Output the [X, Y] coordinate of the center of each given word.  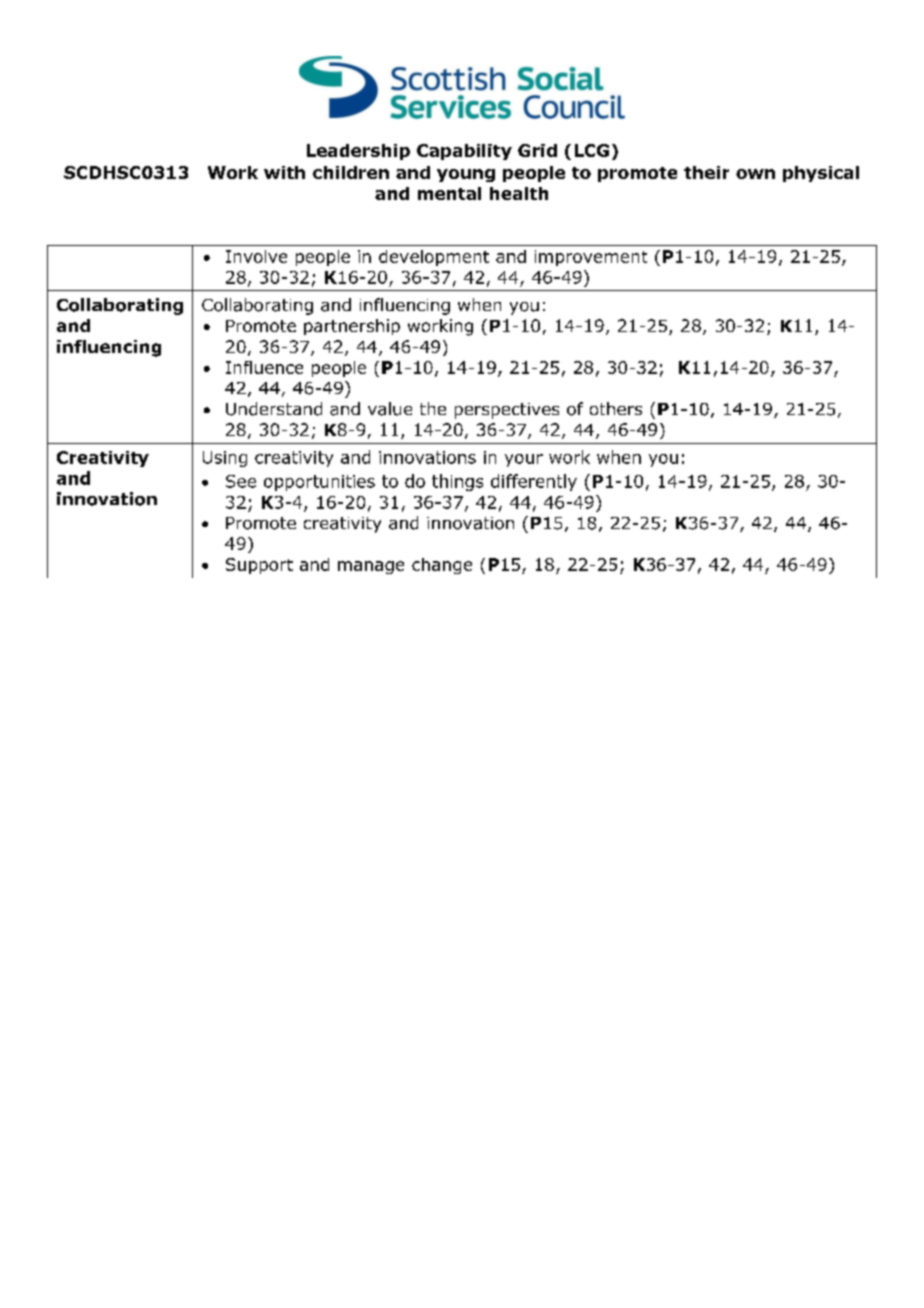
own [755, 174]
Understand [274, 409]
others [616, 408]
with [284, 172]
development [434, 258]
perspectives [507, 411]
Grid [537, 150]
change [442, 566]
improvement [591, 258]
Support [259, 566]
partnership [352, 327]
